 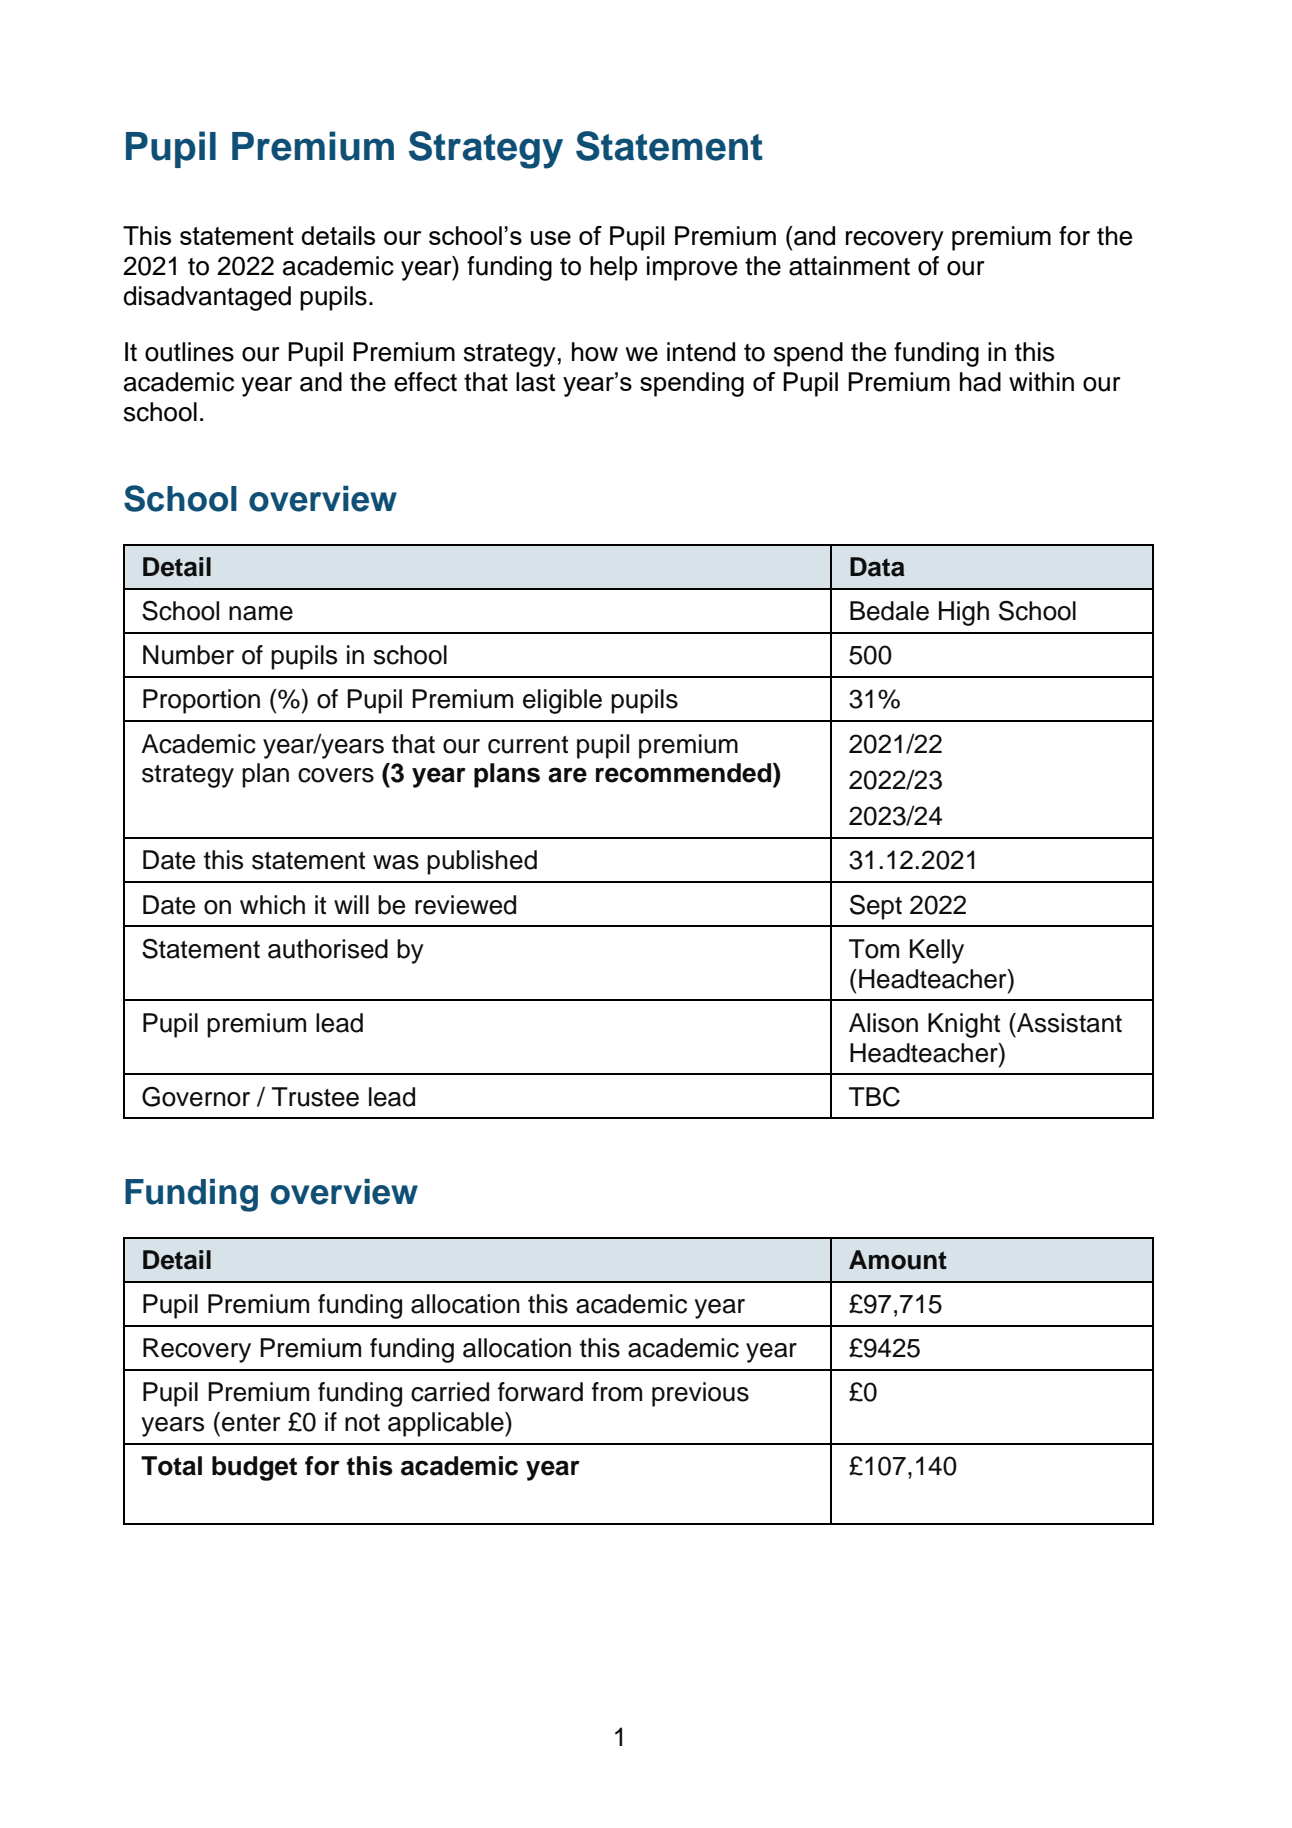 What do you see at coordinates (465, 905) in the page?
I see `reviewed` at bounding box center [465, 905].
